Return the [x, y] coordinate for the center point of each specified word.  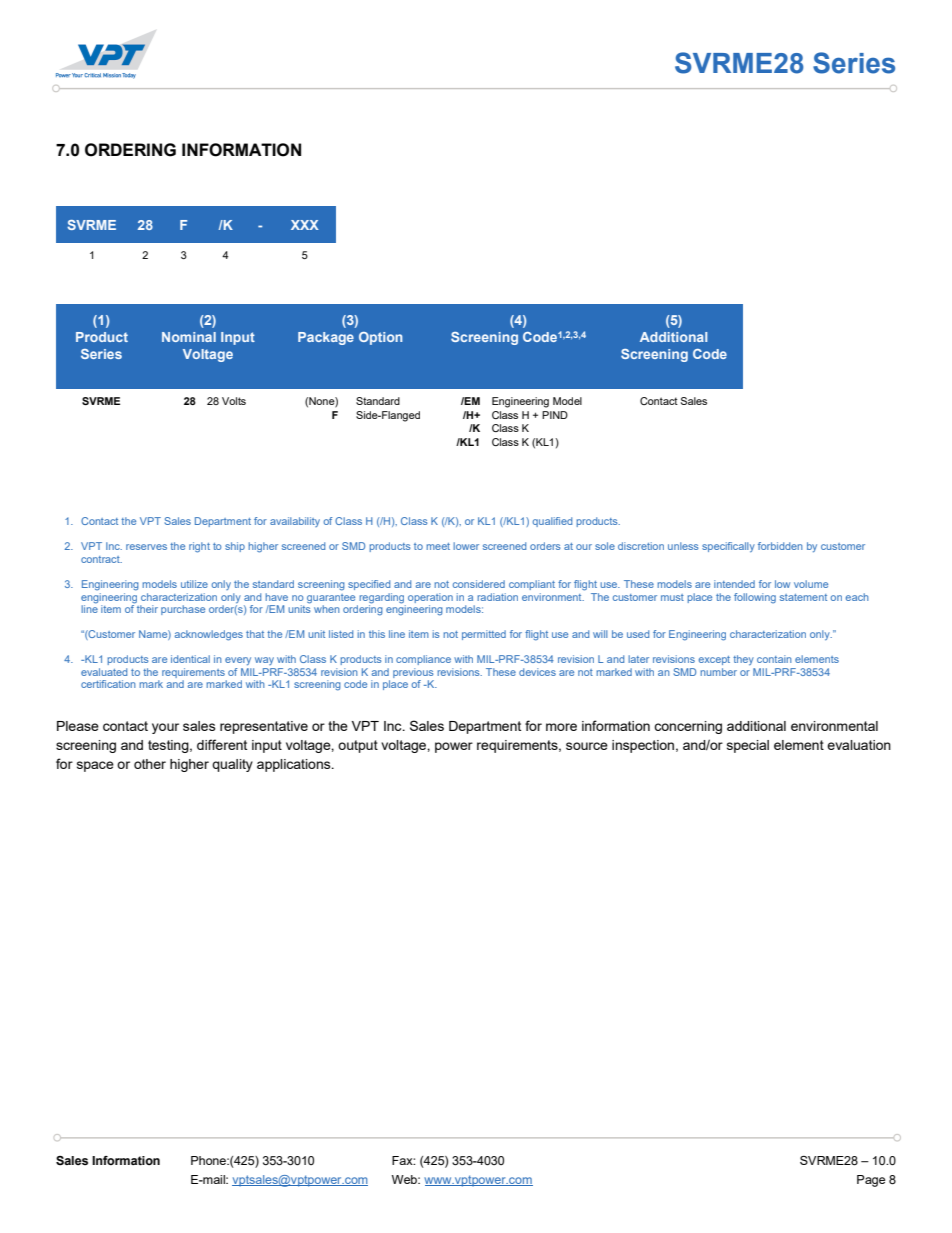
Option [380, 338]
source [587, 746]
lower [466, 546]
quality [232, 765]
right [199, 547]
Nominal [189, 337]
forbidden [780, 546]
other [150, 764]
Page [871, 1181]
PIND [555, 415]
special [748, 746]
